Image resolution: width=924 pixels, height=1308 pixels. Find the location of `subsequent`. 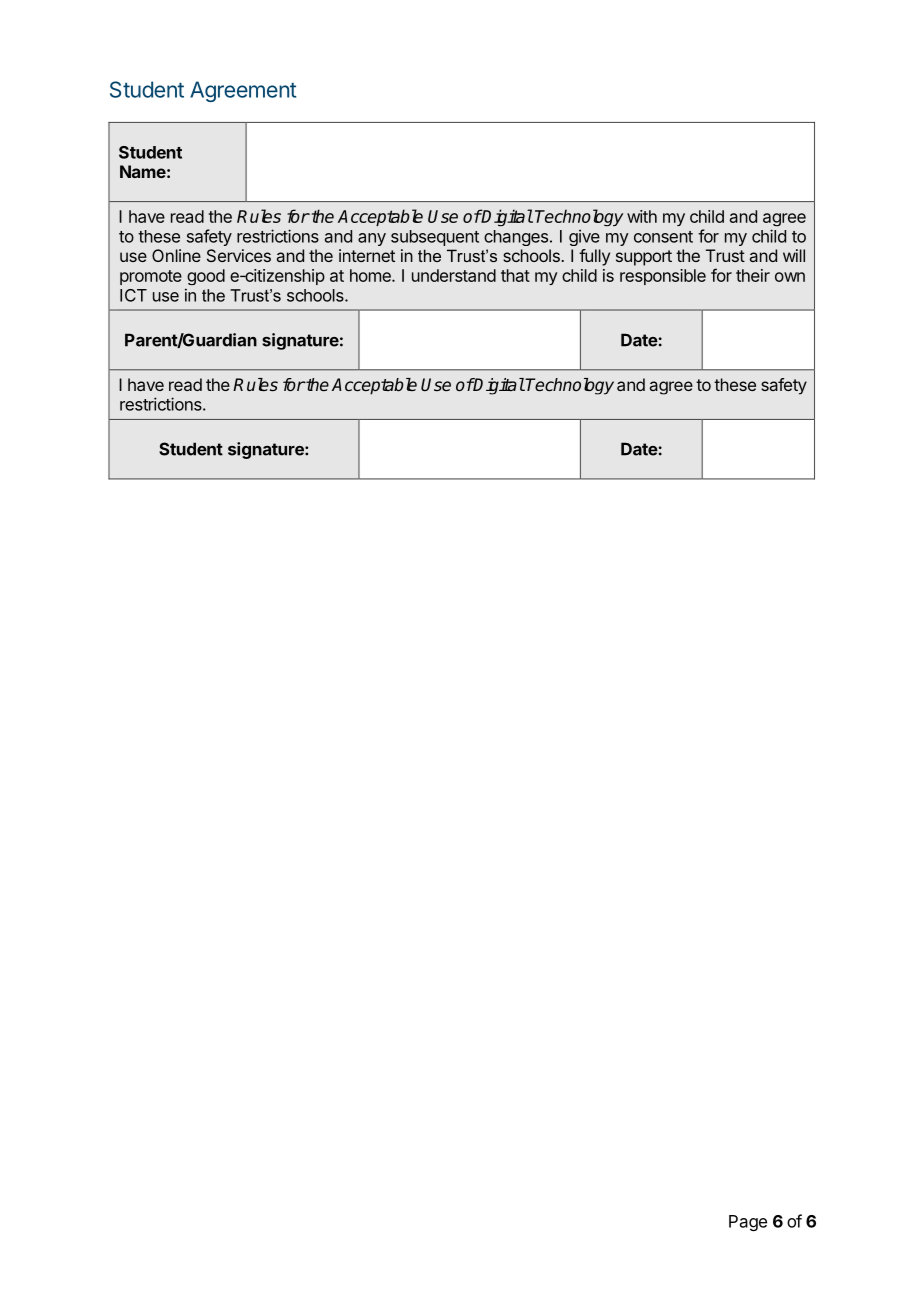

subsequent is located at coordinates (435, 238).
